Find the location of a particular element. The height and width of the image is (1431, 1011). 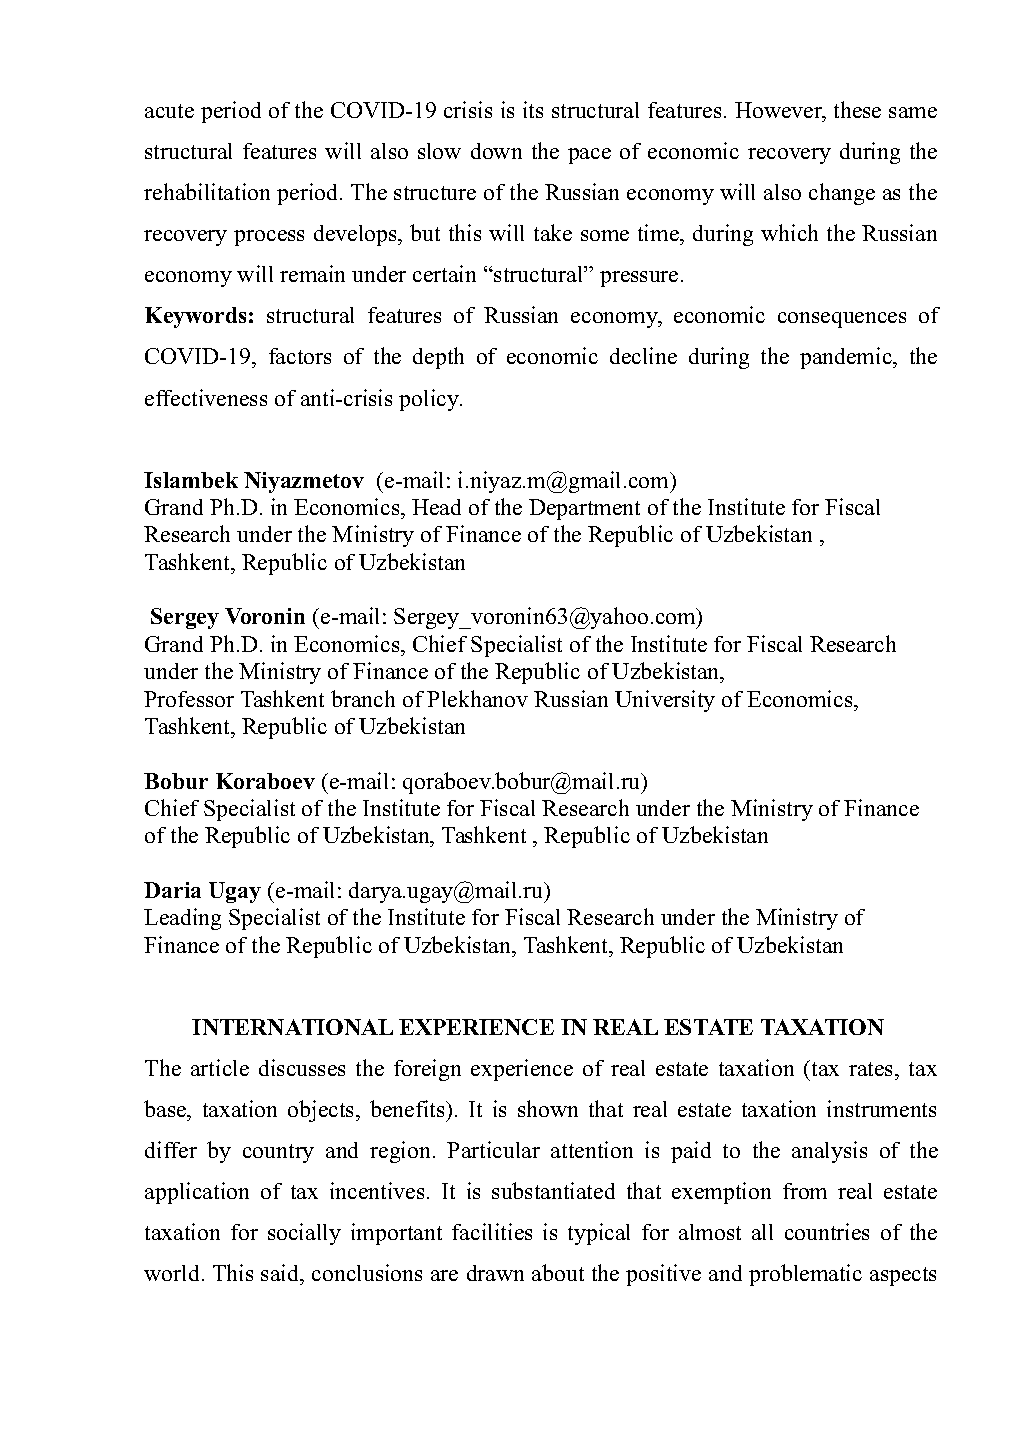

about is located at coordinates (558, 1272).
